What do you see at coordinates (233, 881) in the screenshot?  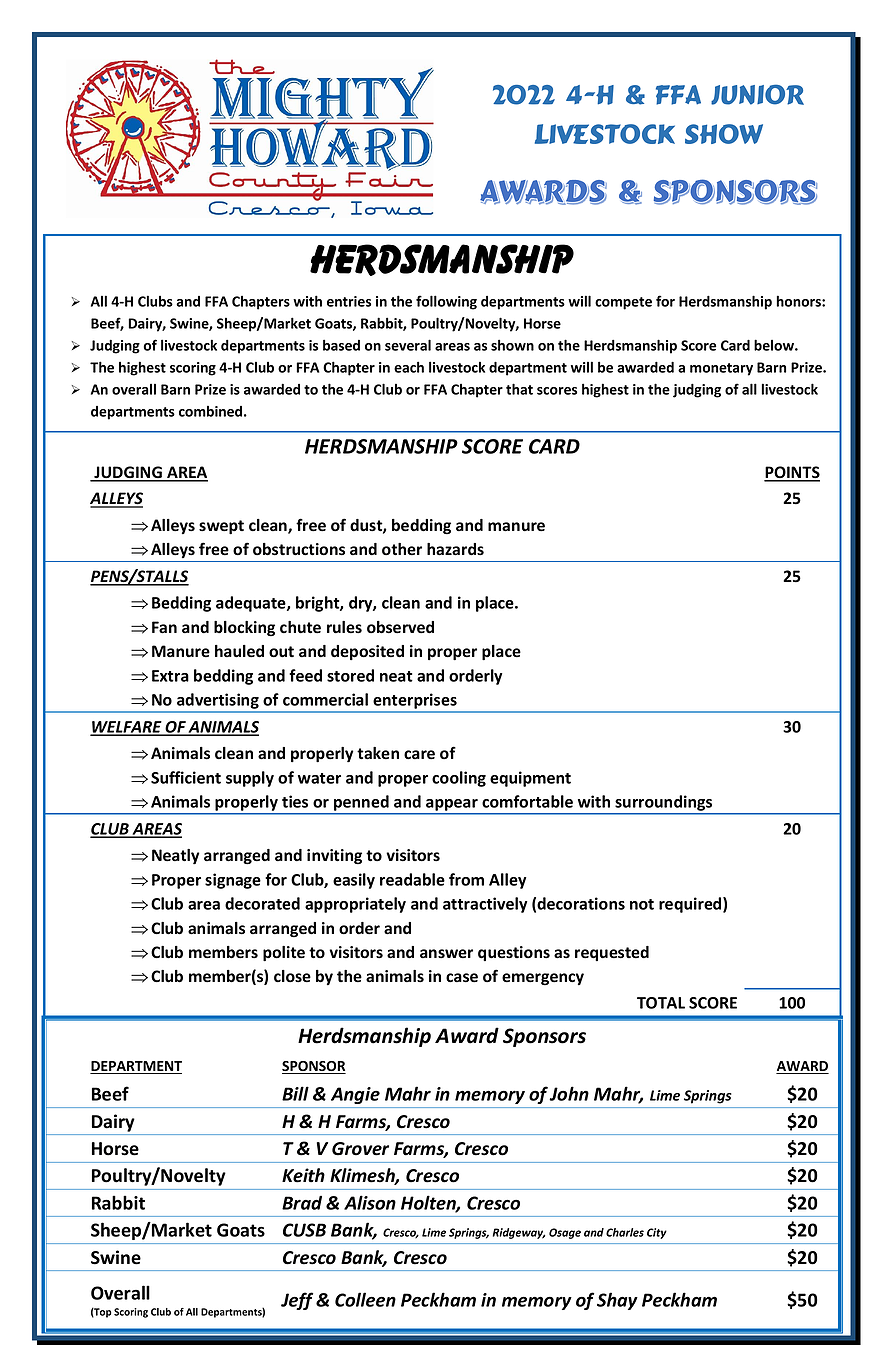 I see `signage` at bounding box center [233, 881].
